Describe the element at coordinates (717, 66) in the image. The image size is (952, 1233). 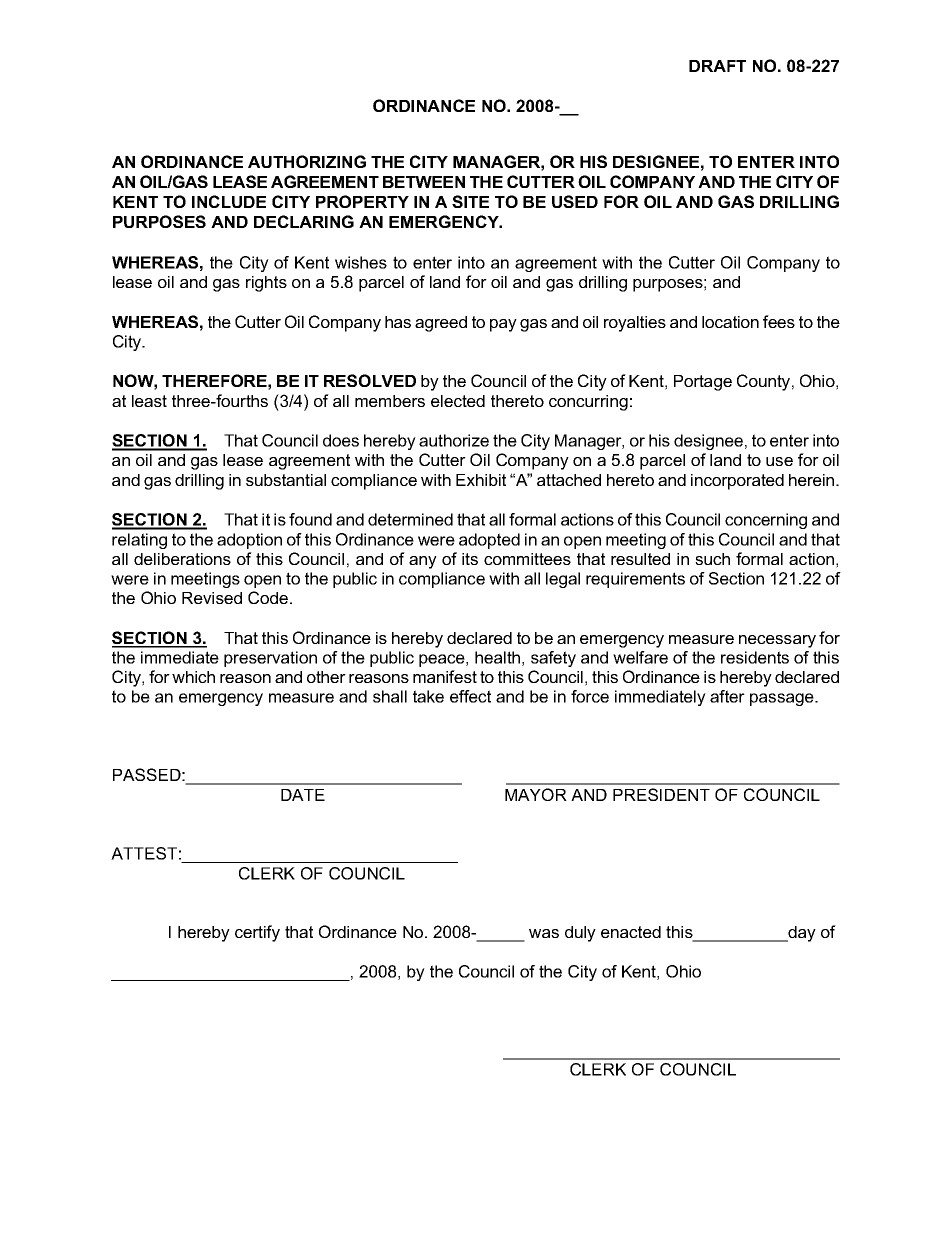
I see `DRAFT` at that location.
